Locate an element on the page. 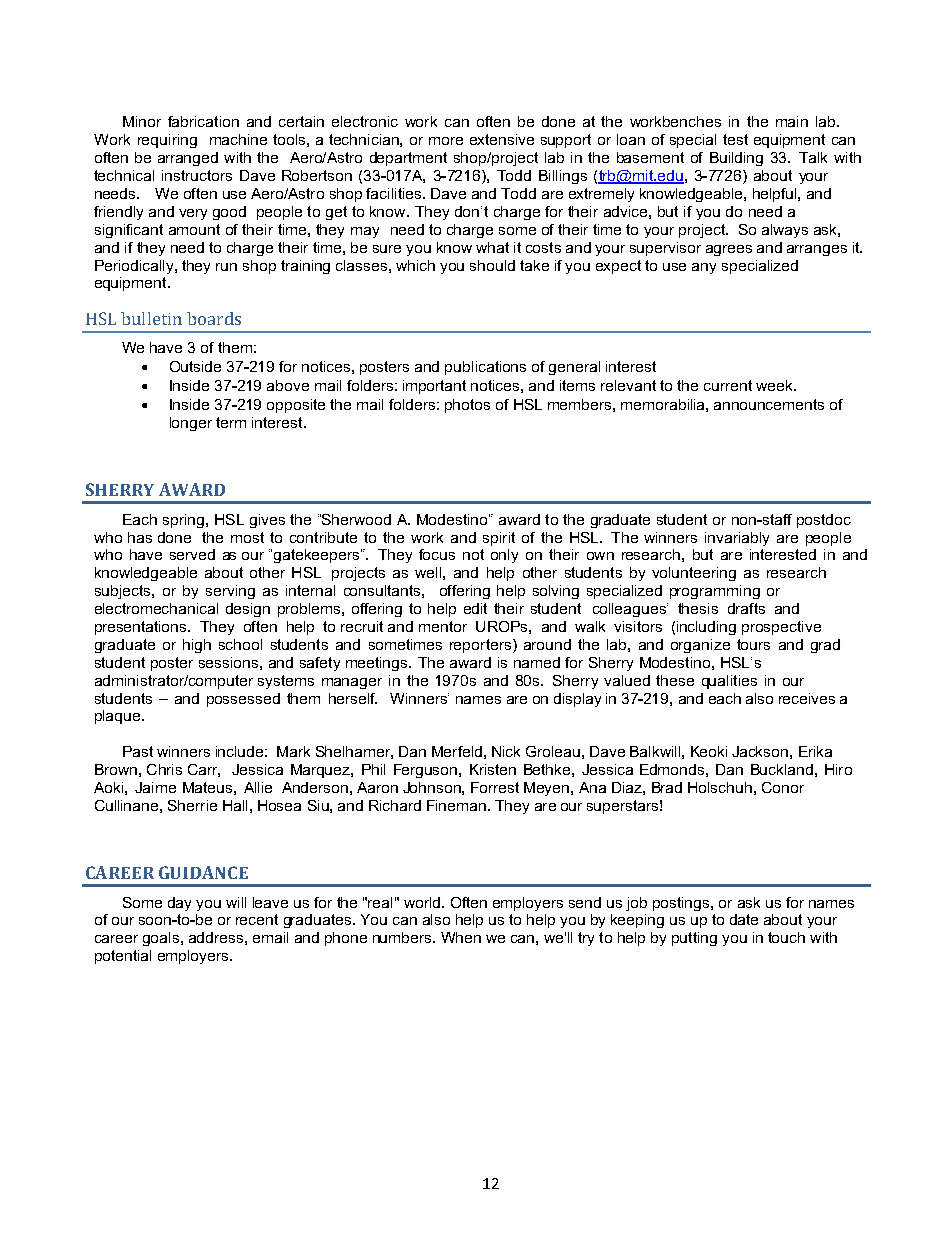 The image size is (952, 1233). qualities is located at coordinates (729, 682).
